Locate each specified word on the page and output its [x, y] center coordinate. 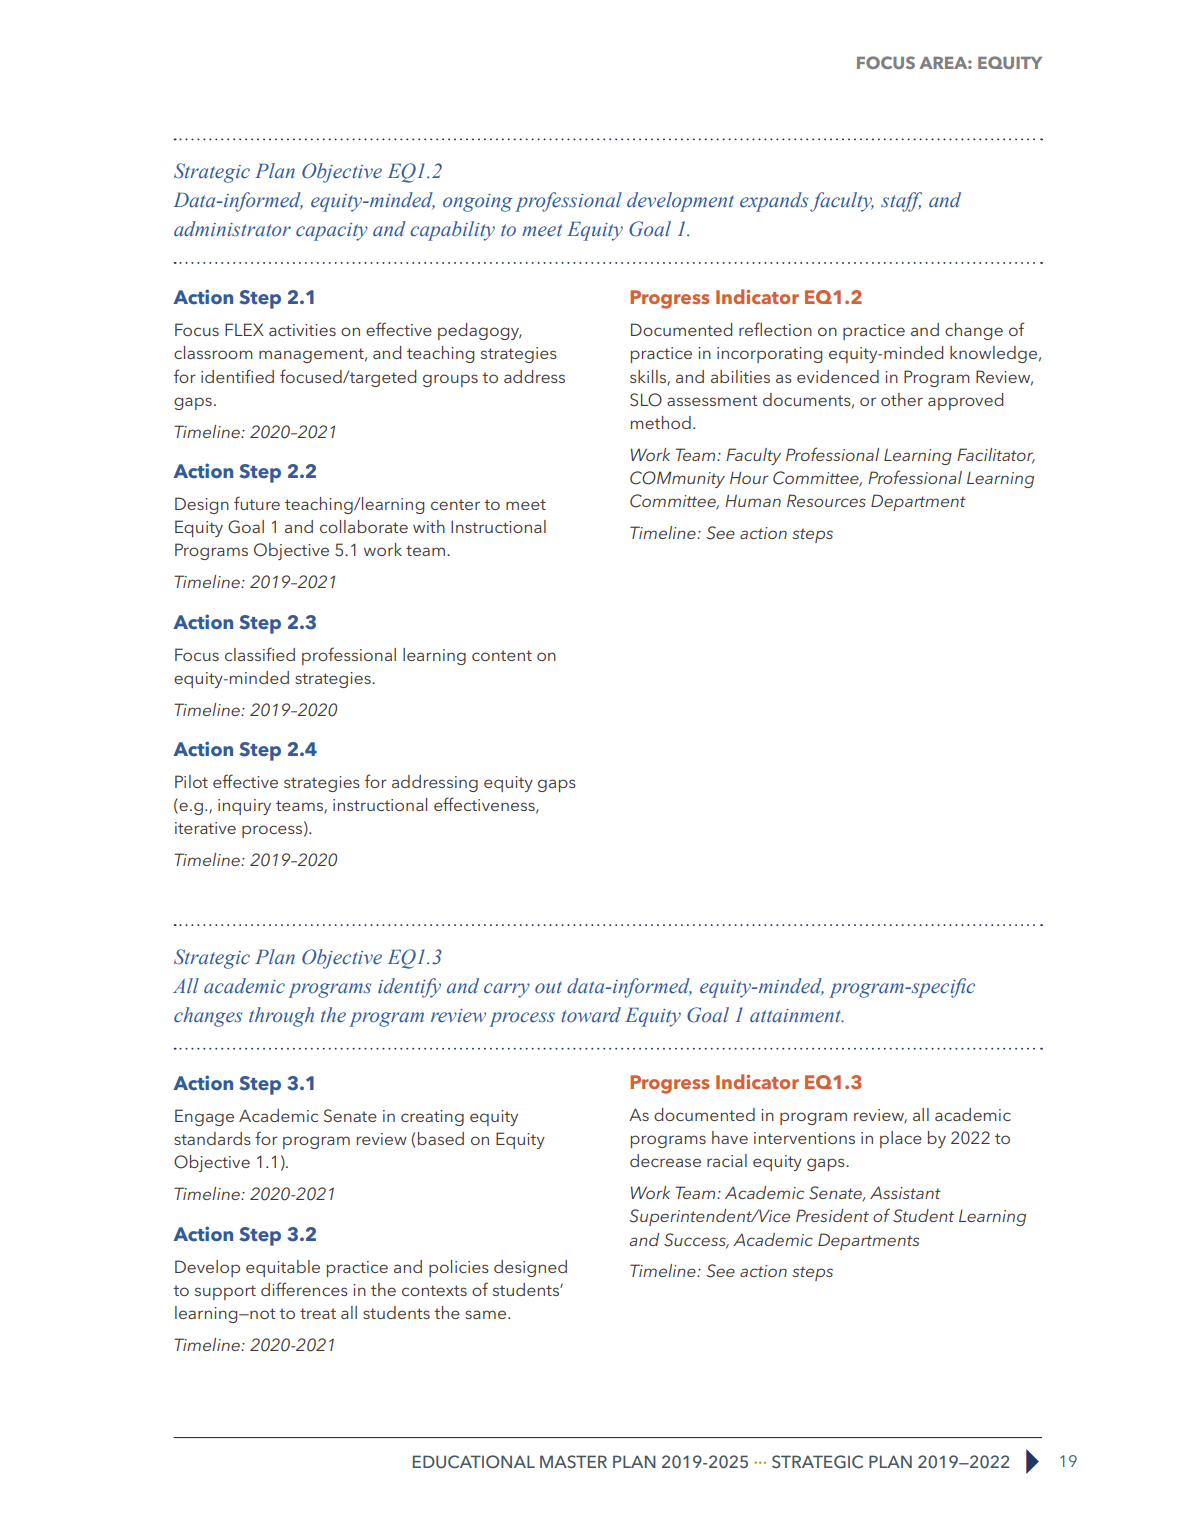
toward [591, 1015]
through [281, 1017]
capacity [332, 232]
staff [901, 202]
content [502, 655]
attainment [797, 1016]
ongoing [478, 203]
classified [260, 654]
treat [318, 1313]
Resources [826, 500]
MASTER [573, 1462]
